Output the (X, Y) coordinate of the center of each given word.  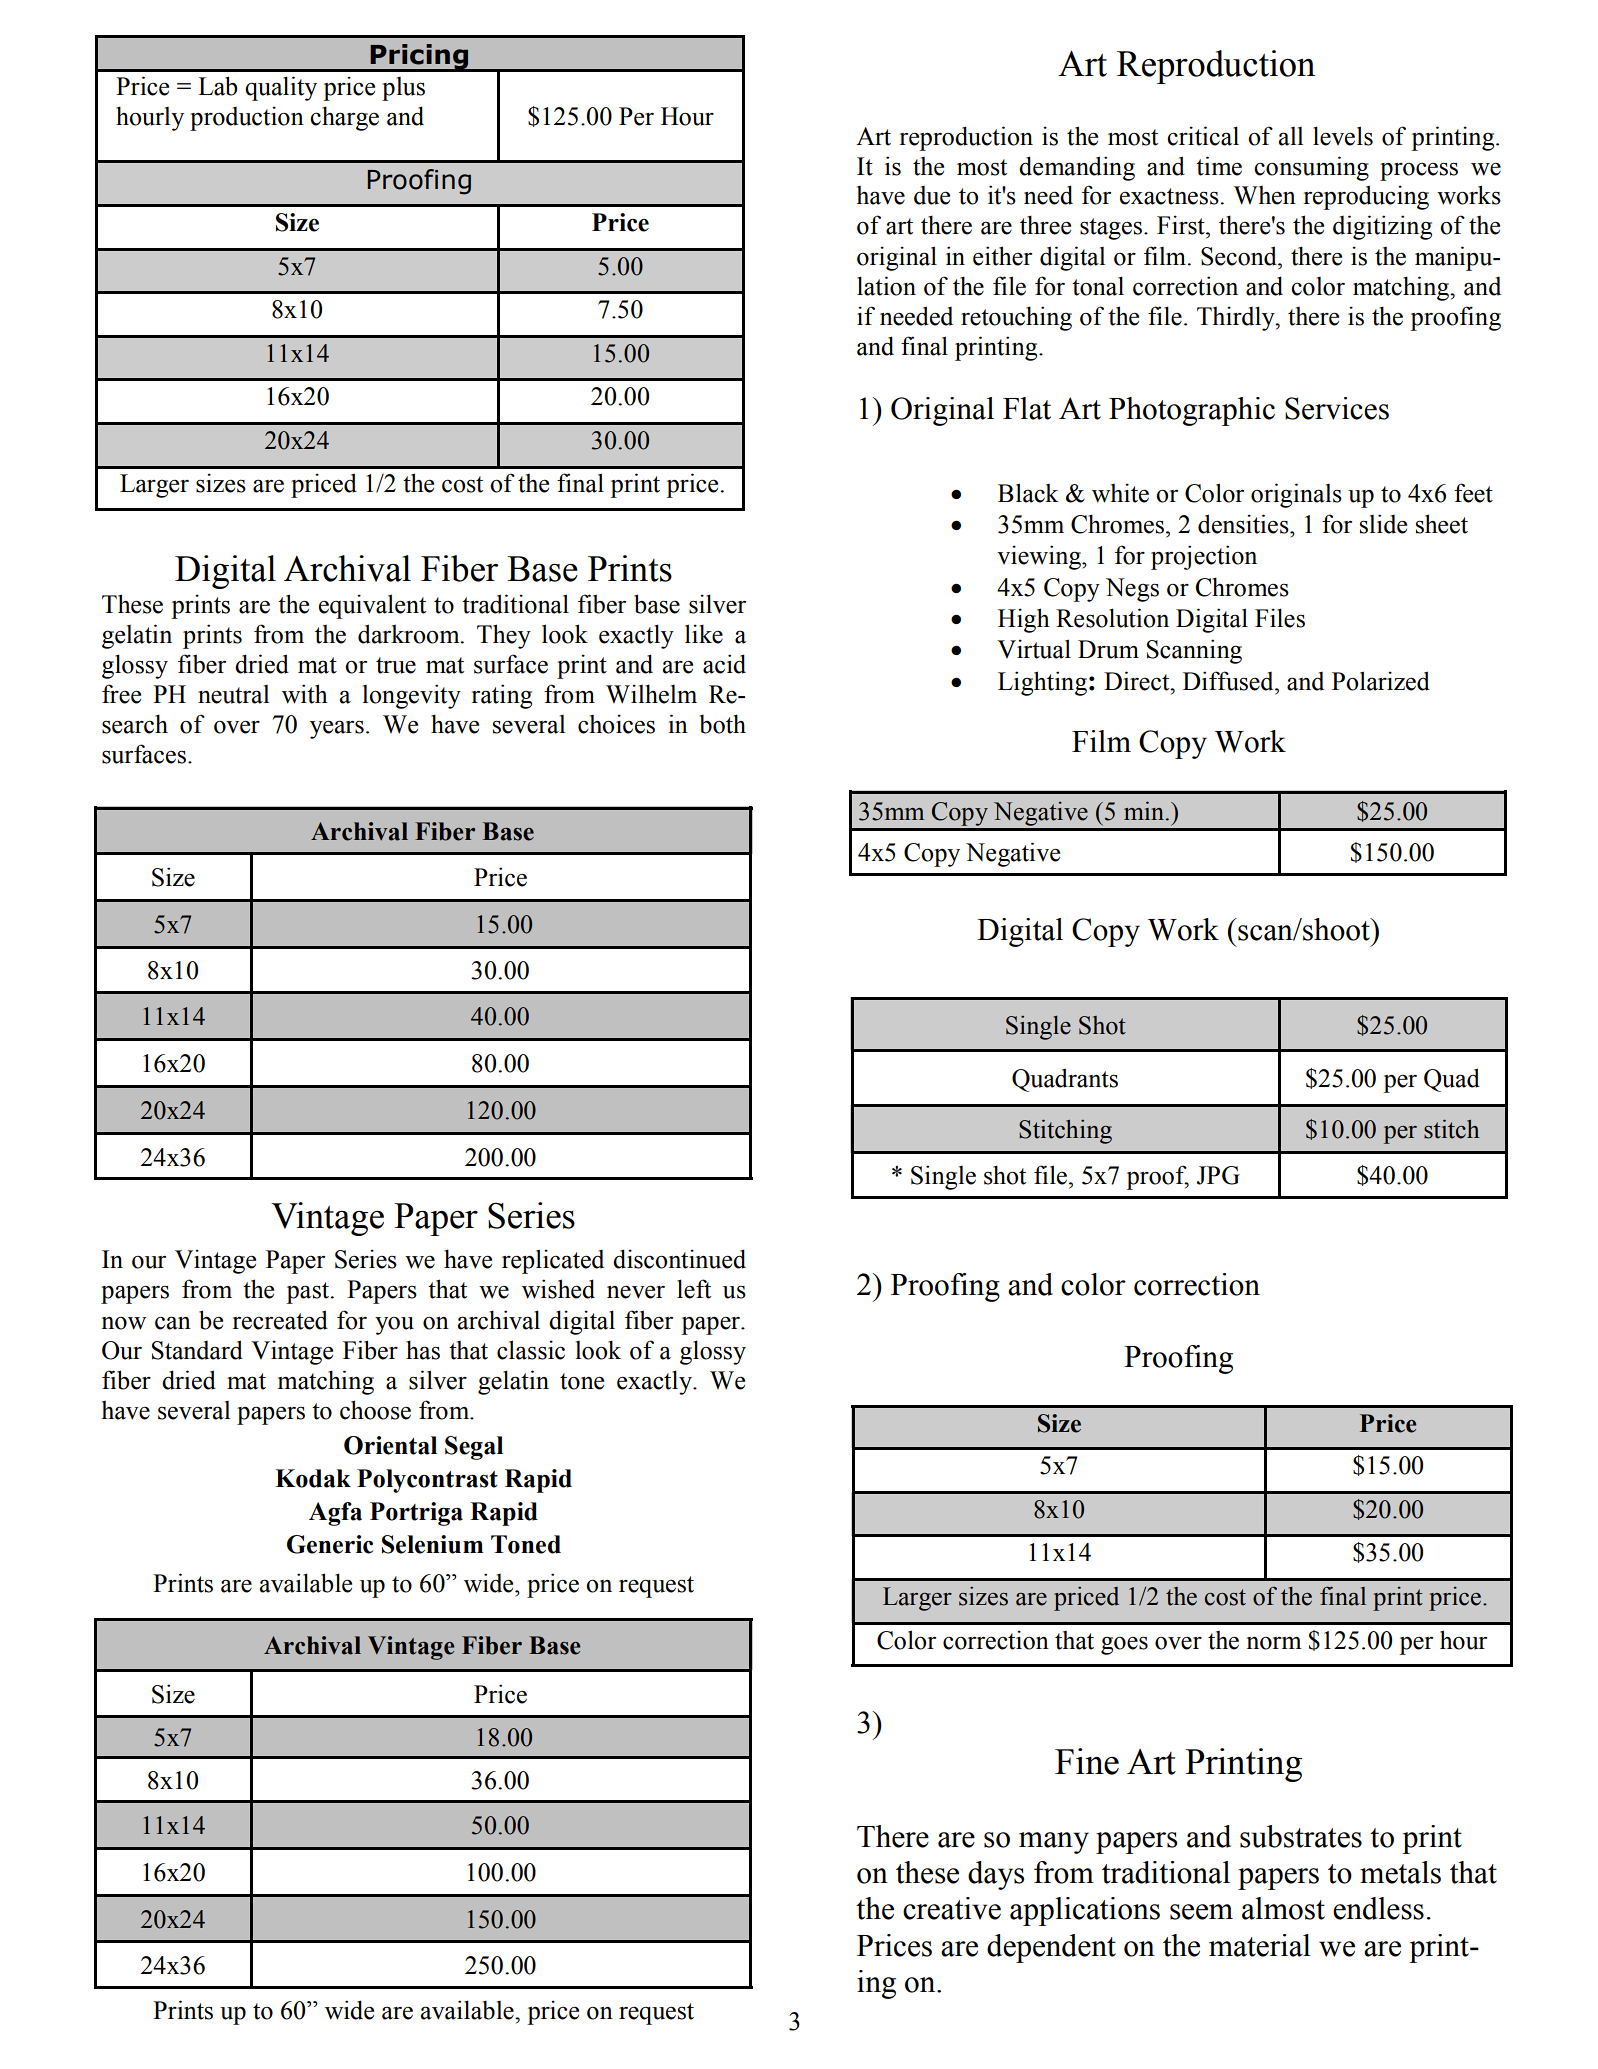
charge (344, 118)
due (932, 195)
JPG (1218, 1175)
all (1291, 136)
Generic (330, 1544)
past (309, 1293)
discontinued (679, 1259)
